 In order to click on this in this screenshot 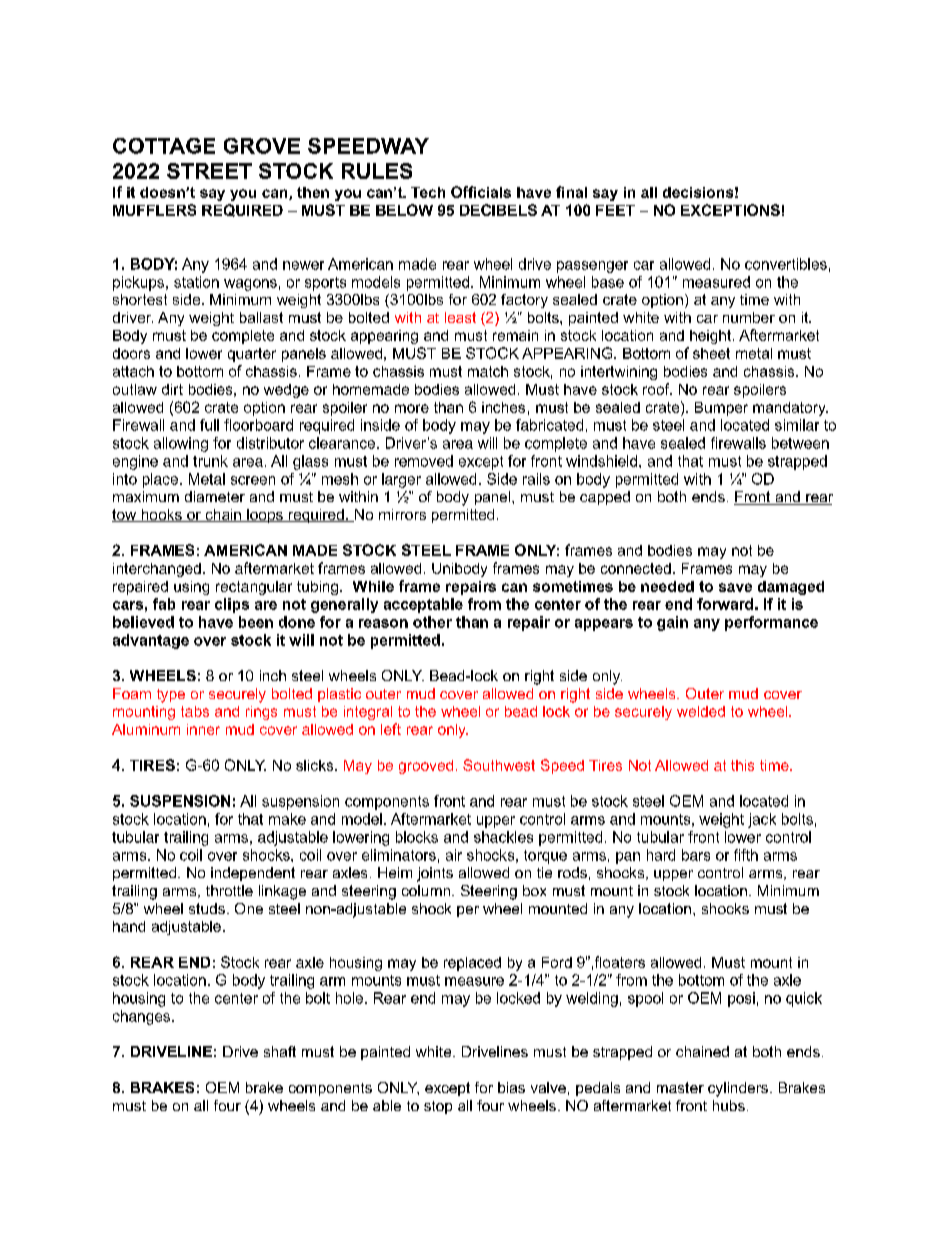, I will do `click(742, 765)`.
